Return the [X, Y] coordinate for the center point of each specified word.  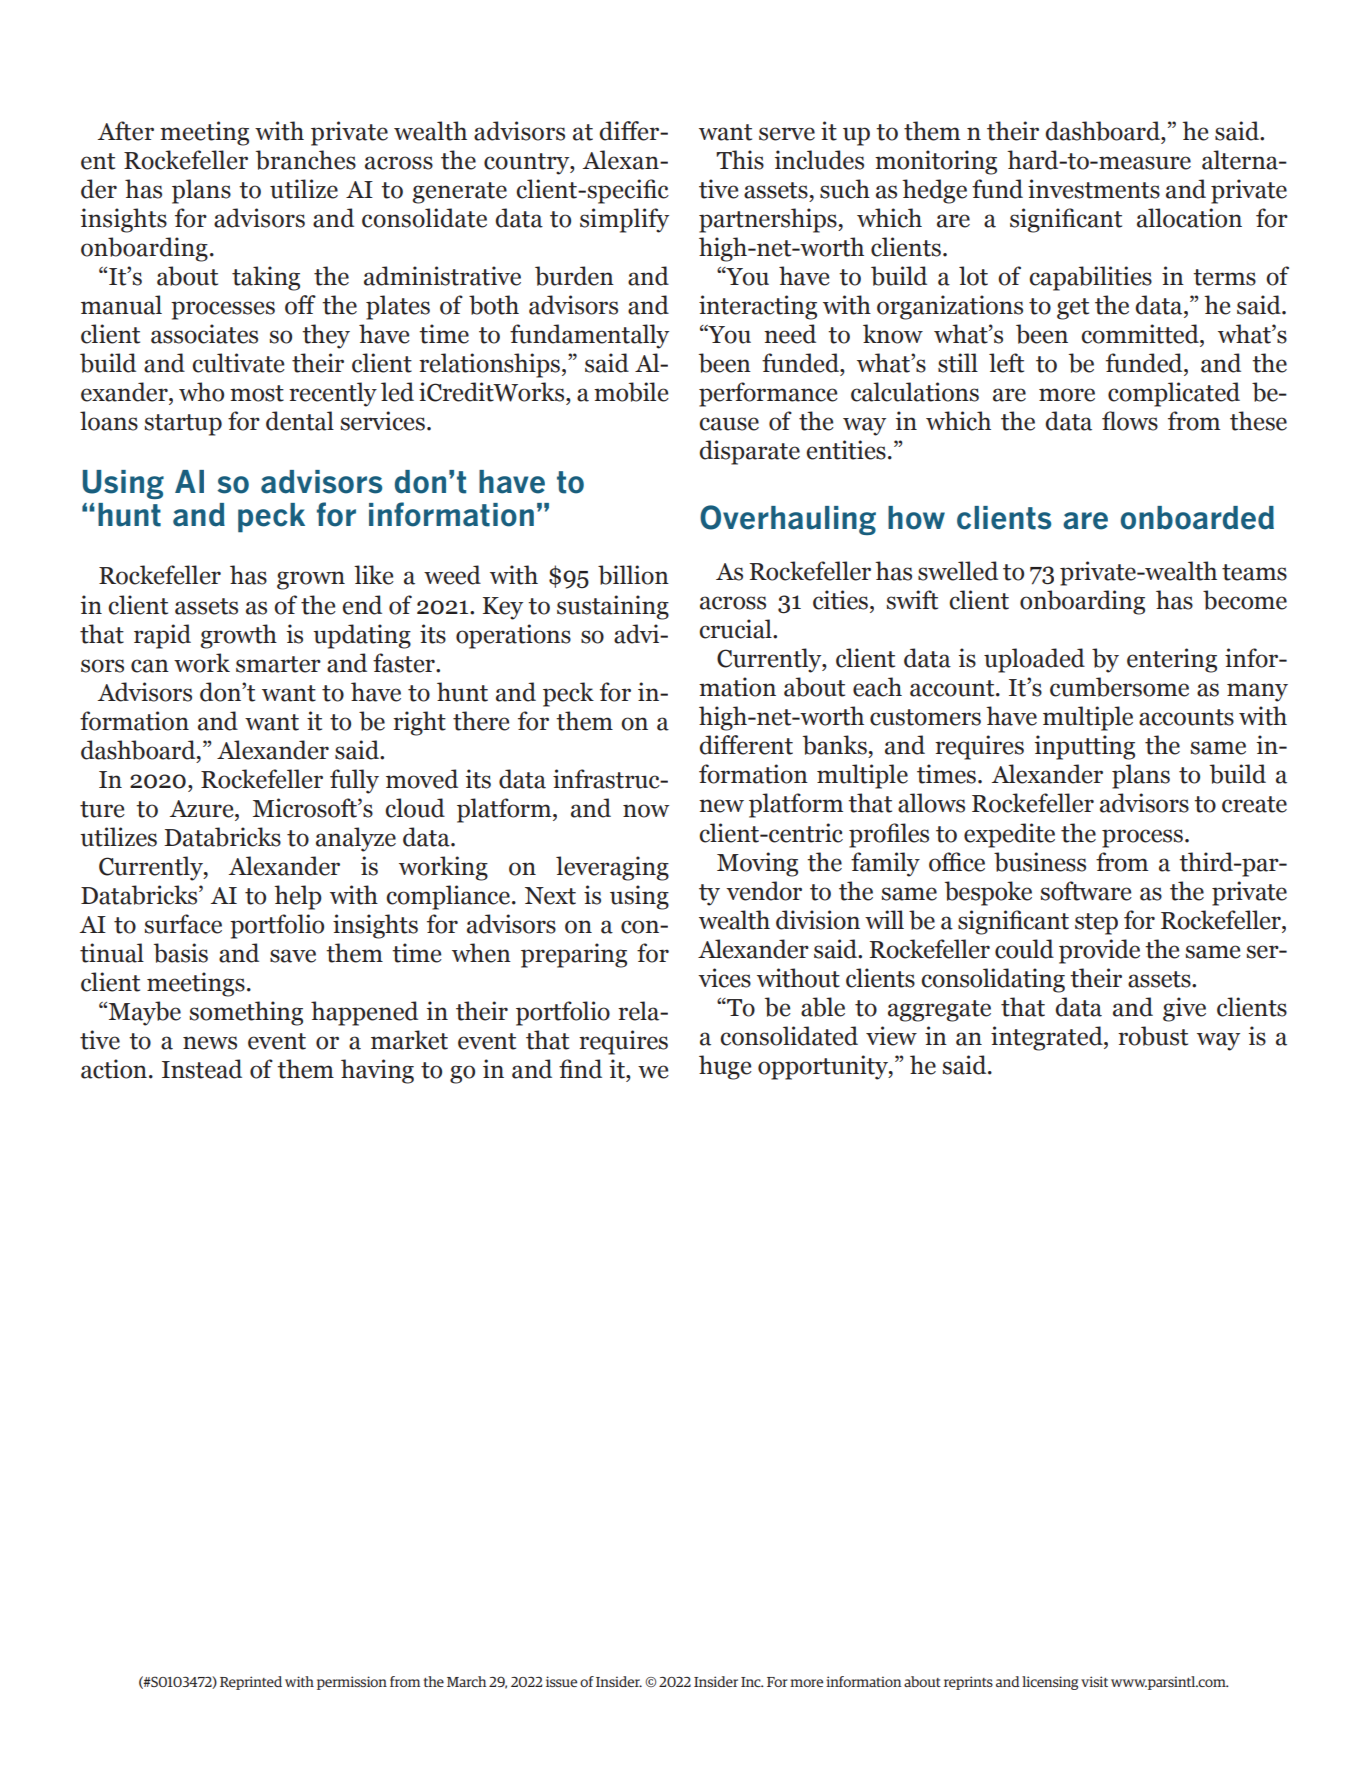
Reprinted [251, 1683]
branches [306, 160]
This [740, 160]
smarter [278, 664]
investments [1094, 189]
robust [1153, 1036]
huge [725, 1067]
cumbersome [1119, 687]
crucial [736, 629]
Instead [202, 1069]
